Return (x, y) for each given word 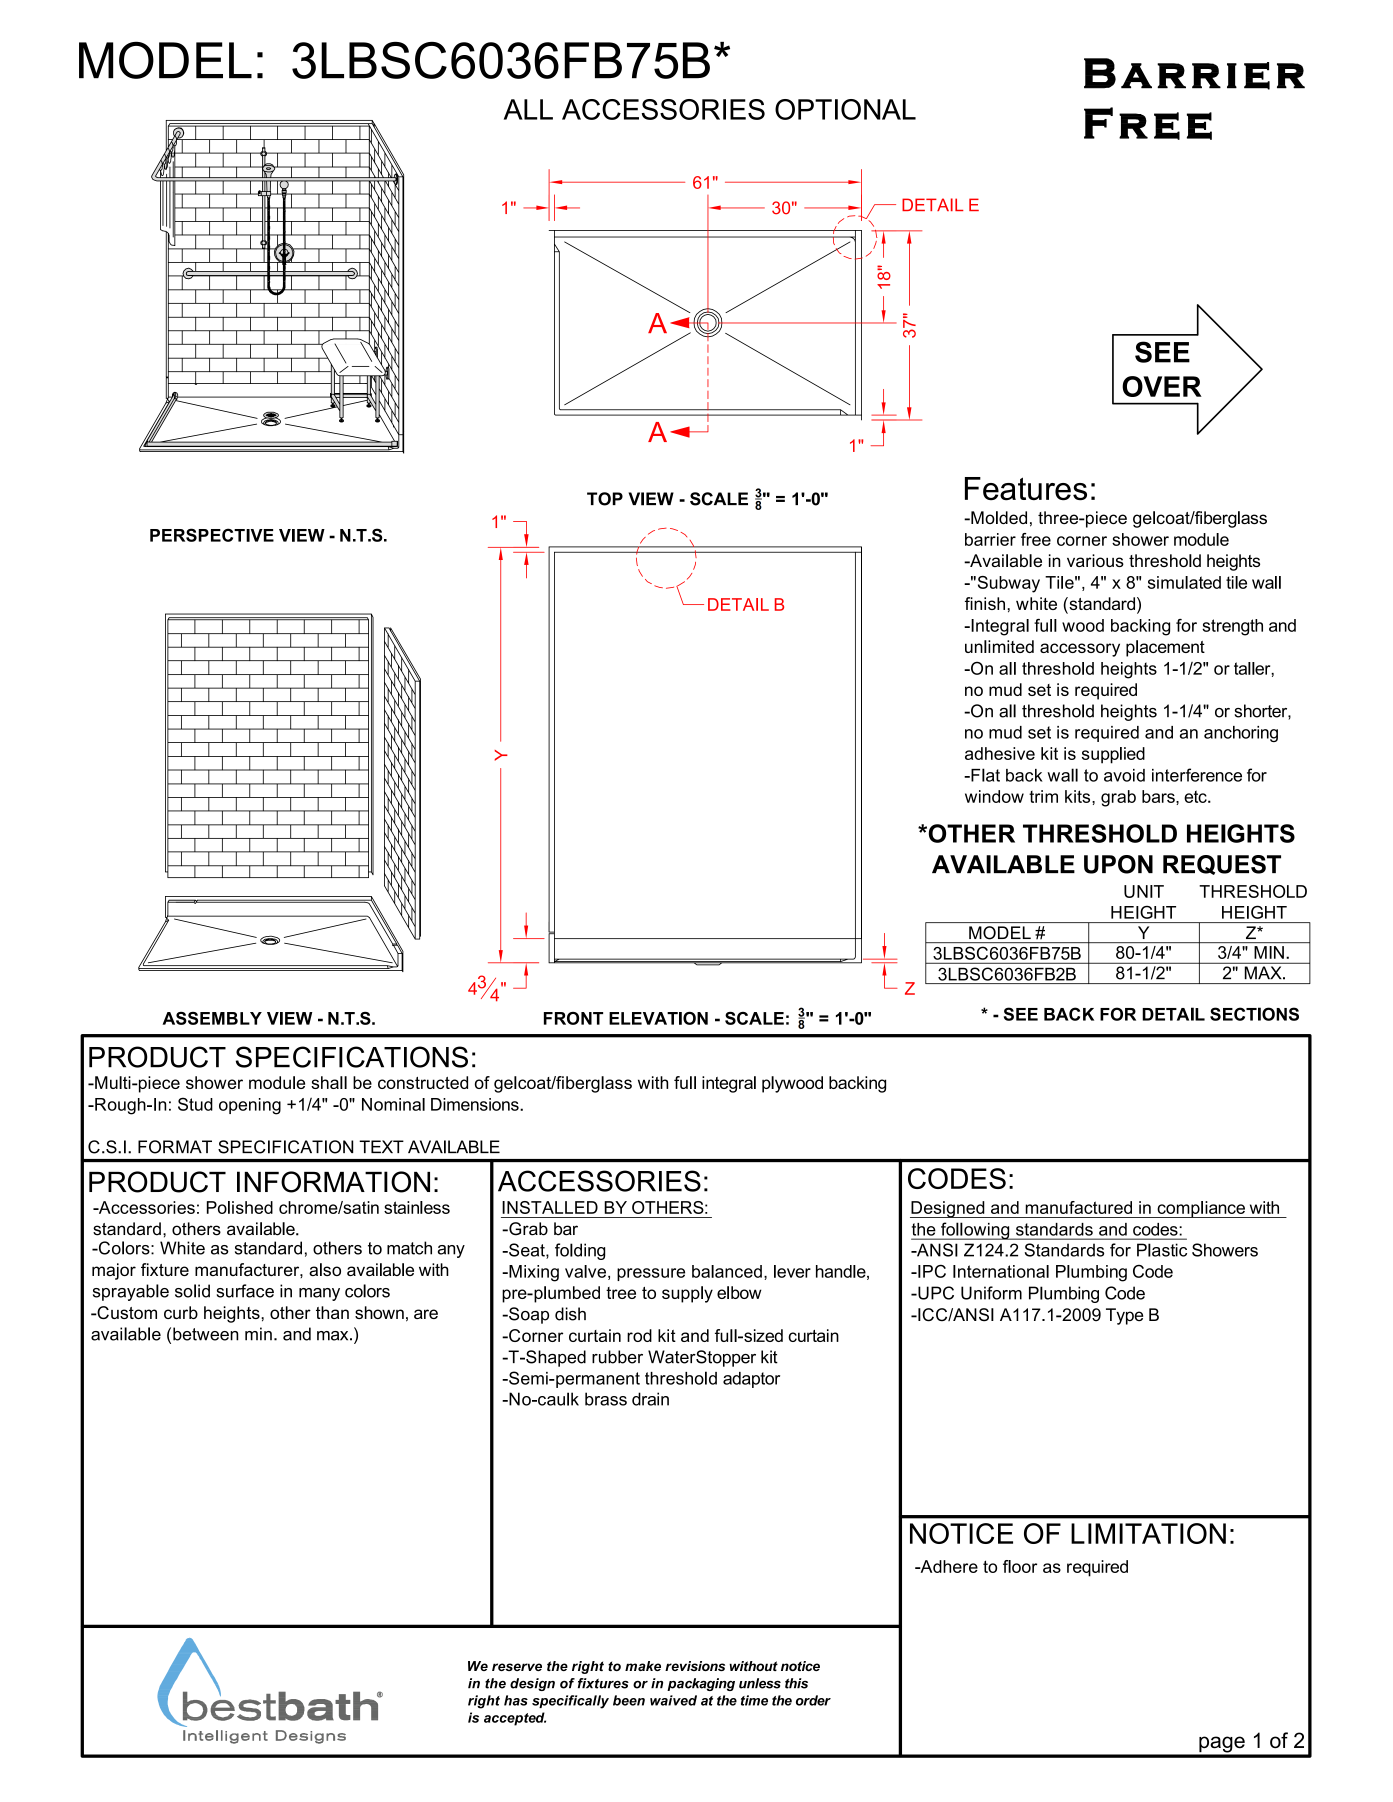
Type (1124, 1316)
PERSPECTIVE (212, 535)
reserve (517, 1667)
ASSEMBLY (212, 1018)
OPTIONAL (845, 109)
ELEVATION (658, 1018)
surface (245, 1291)
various (1095, 560)
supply (687, 1294)
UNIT (1144, 891)
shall (329, 1082)
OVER (1162, 386)
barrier (990, 539)
